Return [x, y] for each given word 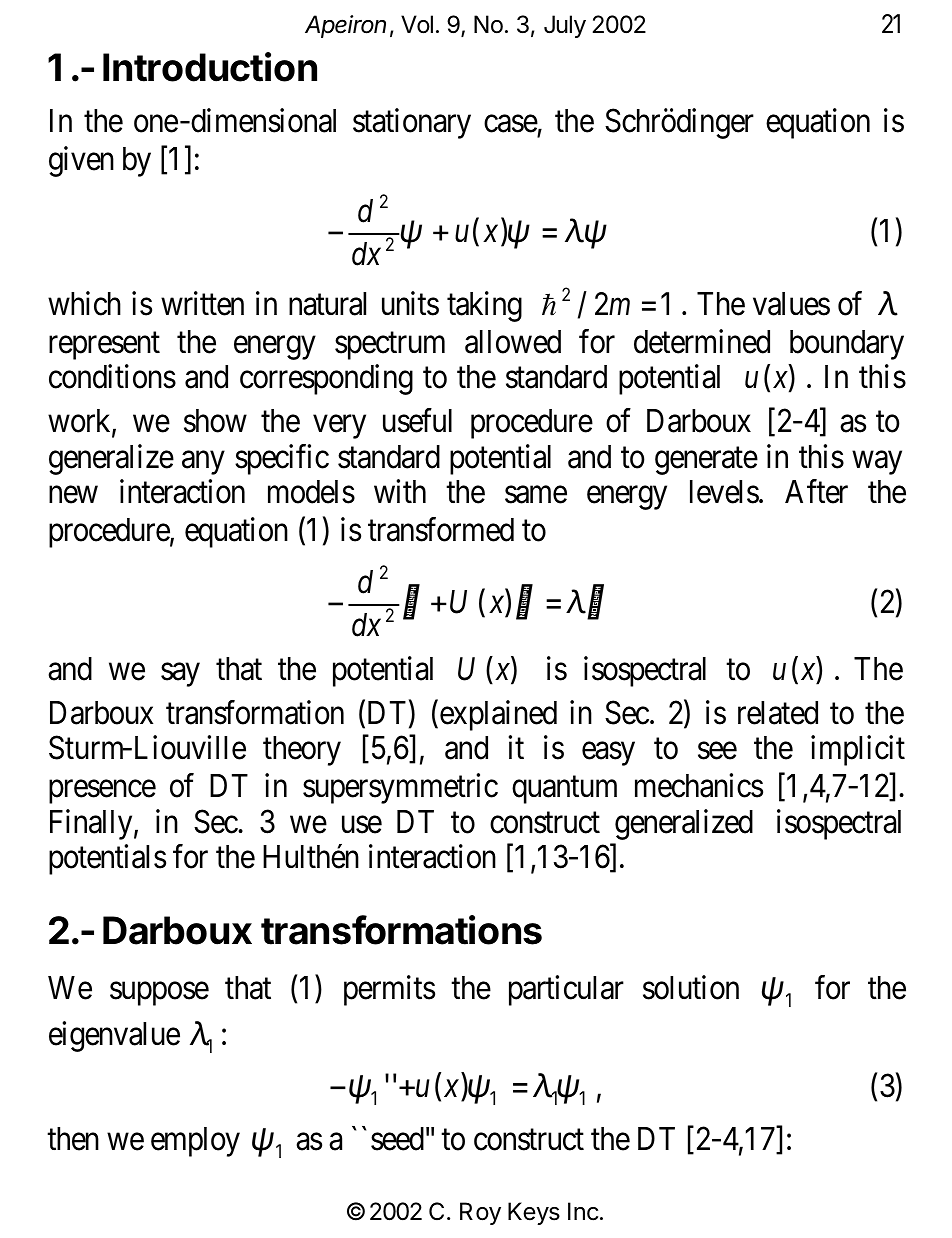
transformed [441, 529]
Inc [583, 1211]
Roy [480, 1213]
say [180, 675]
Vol [417, 24]
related [778, 713]
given [81, 161]
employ [195, 1142]
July [565, 26]
